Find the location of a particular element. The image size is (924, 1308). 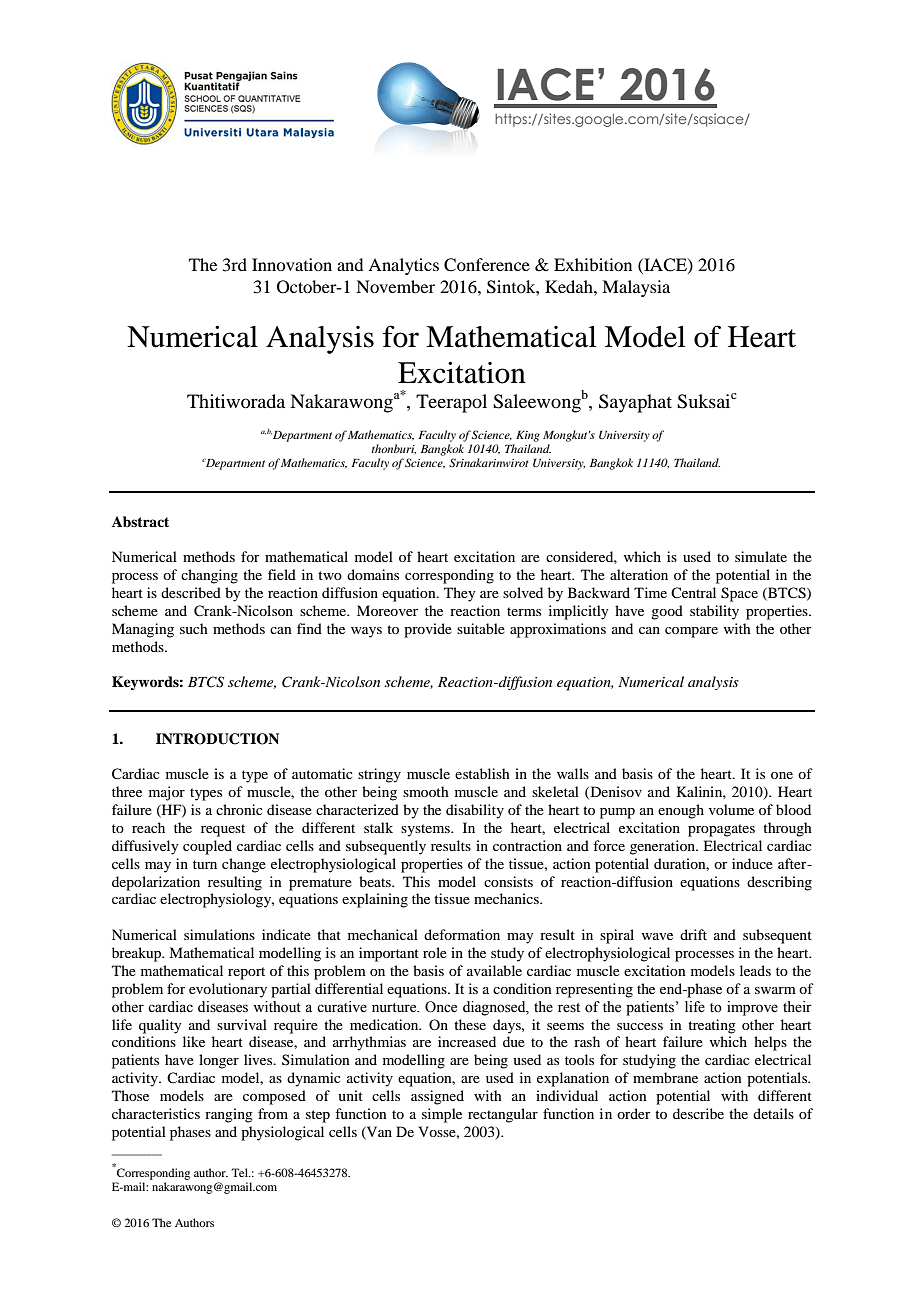

establish is located at coordinates (482, 773).
